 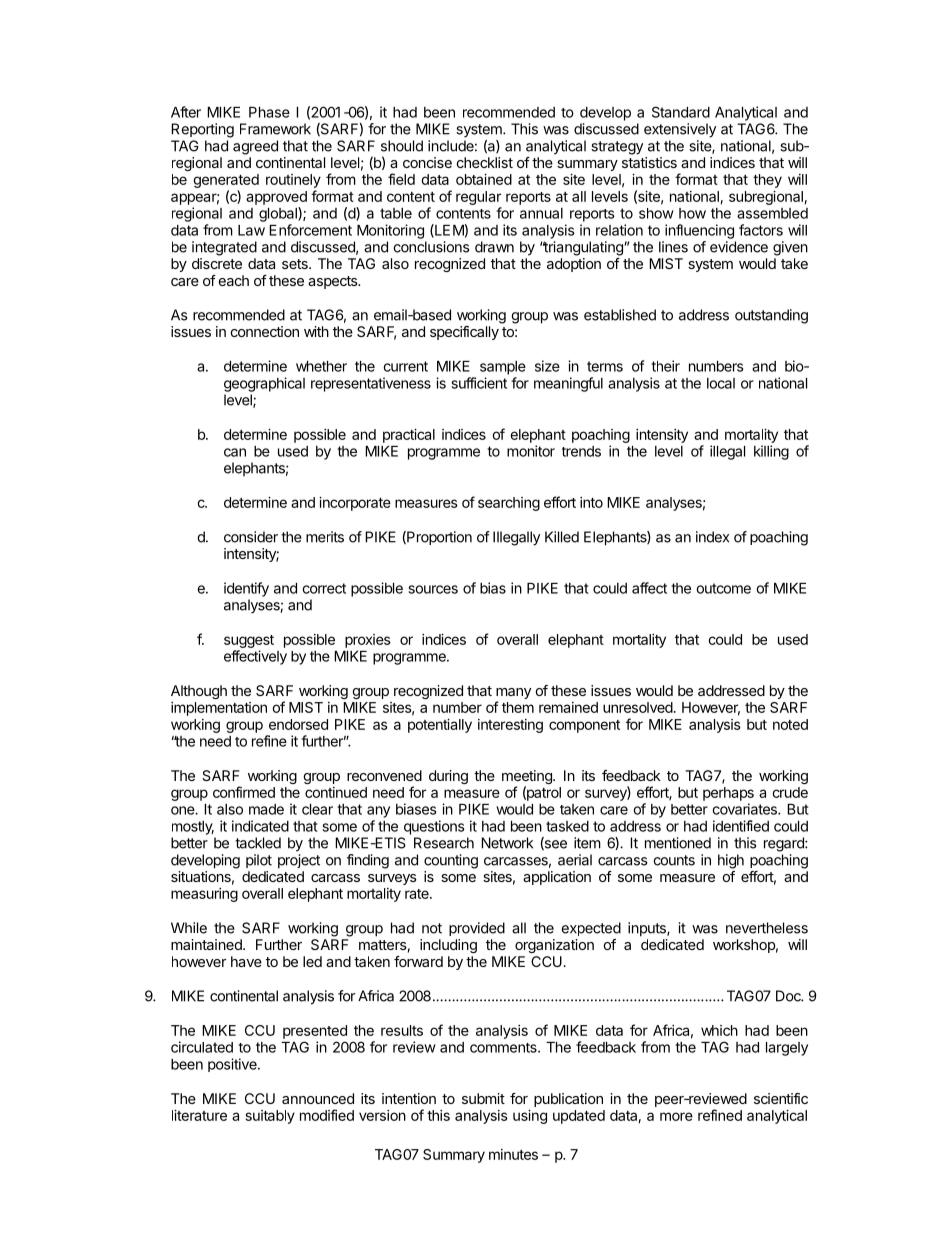 What do you see at coordinates (721, 383) in the image?
I see `local` at bounding box center [721, 383].
